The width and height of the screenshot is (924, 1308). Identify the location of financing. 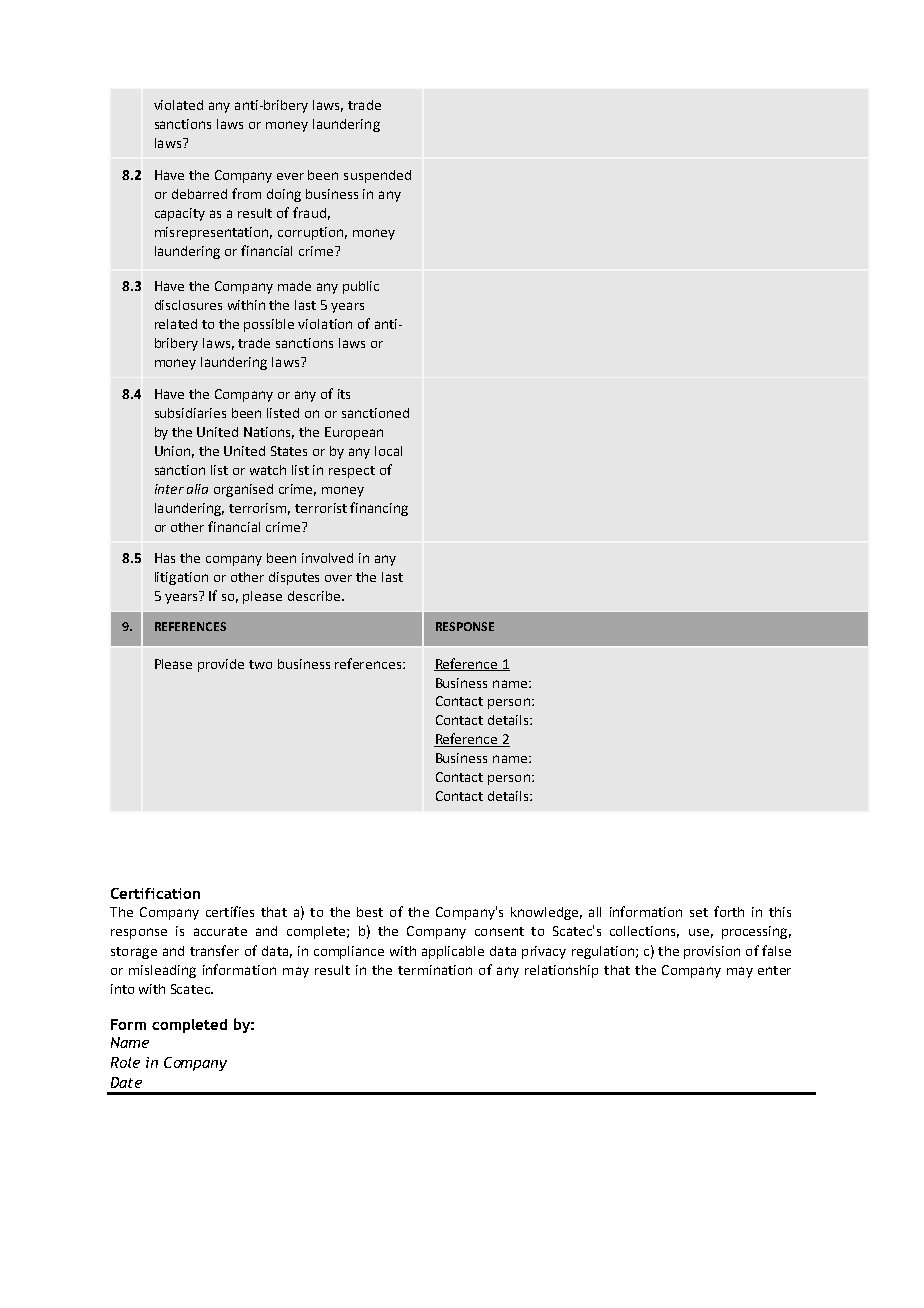
(379, 509).
